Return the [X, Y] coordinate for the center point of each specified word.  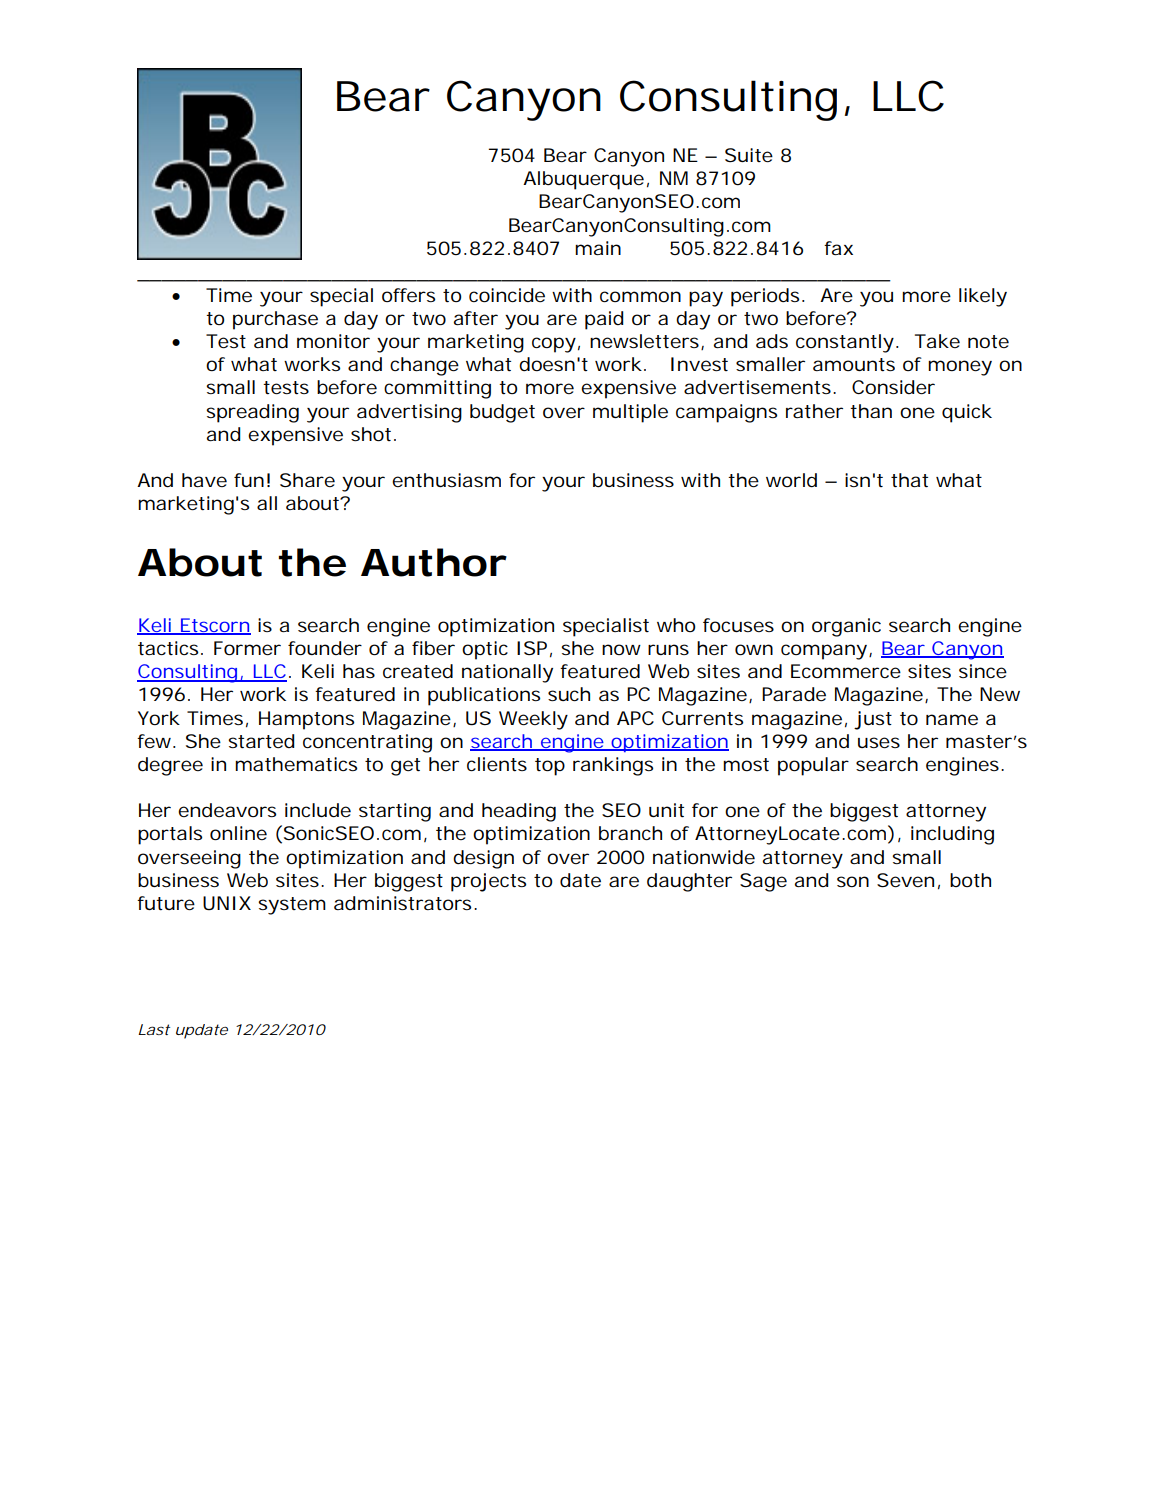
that [909, 480]
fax [838, 248]
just [873, 720]
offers [408, 295]
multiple [630, 413]
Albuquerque [583, 180]
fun [249, 480]
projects [488, 882]
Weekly [533, 720]
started [261, 741]
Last [154, 1029]
